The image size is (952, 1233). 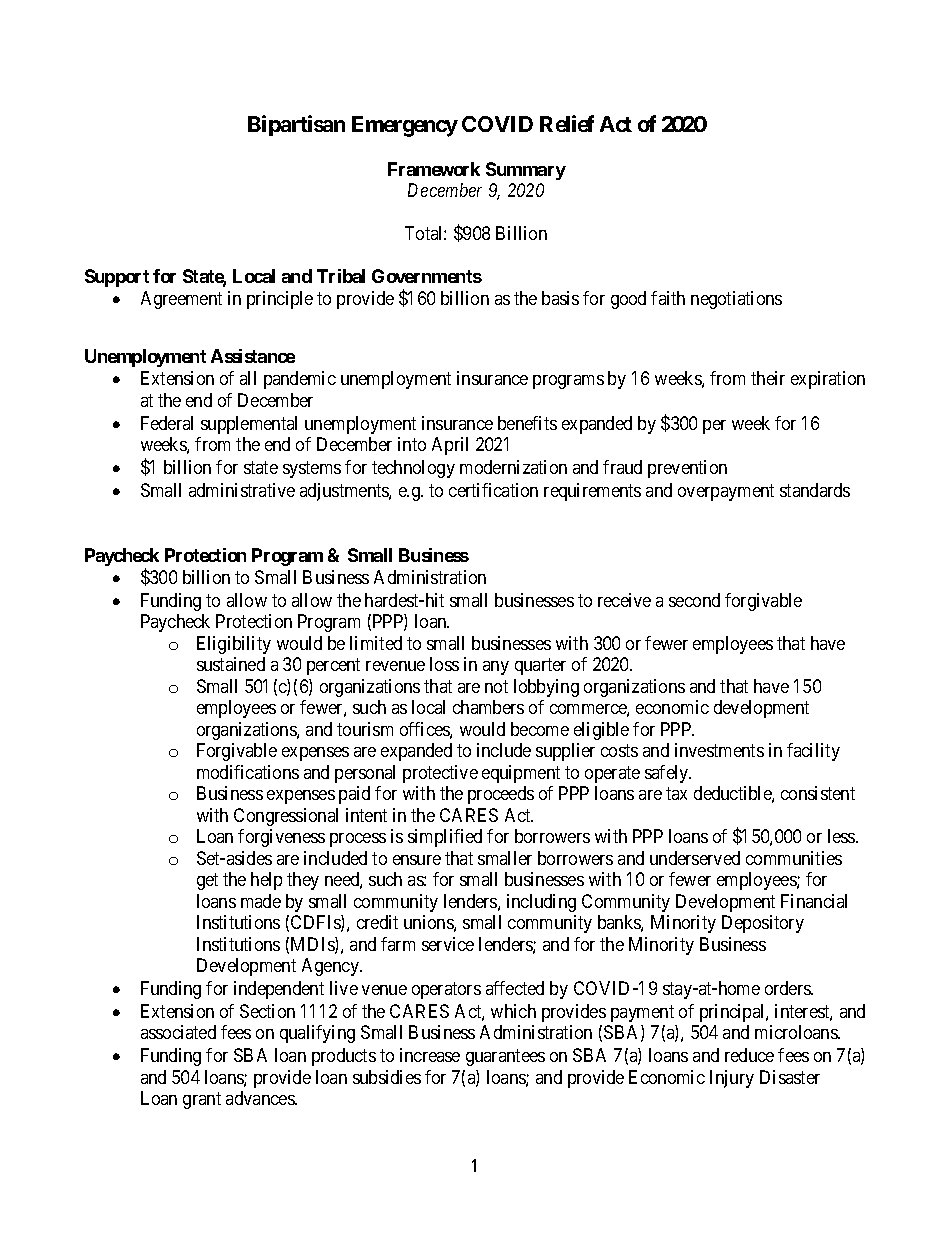 What do you see at coordinates (567, 123) in the image?
I see `Relief` at bounding box center [567, 123].
